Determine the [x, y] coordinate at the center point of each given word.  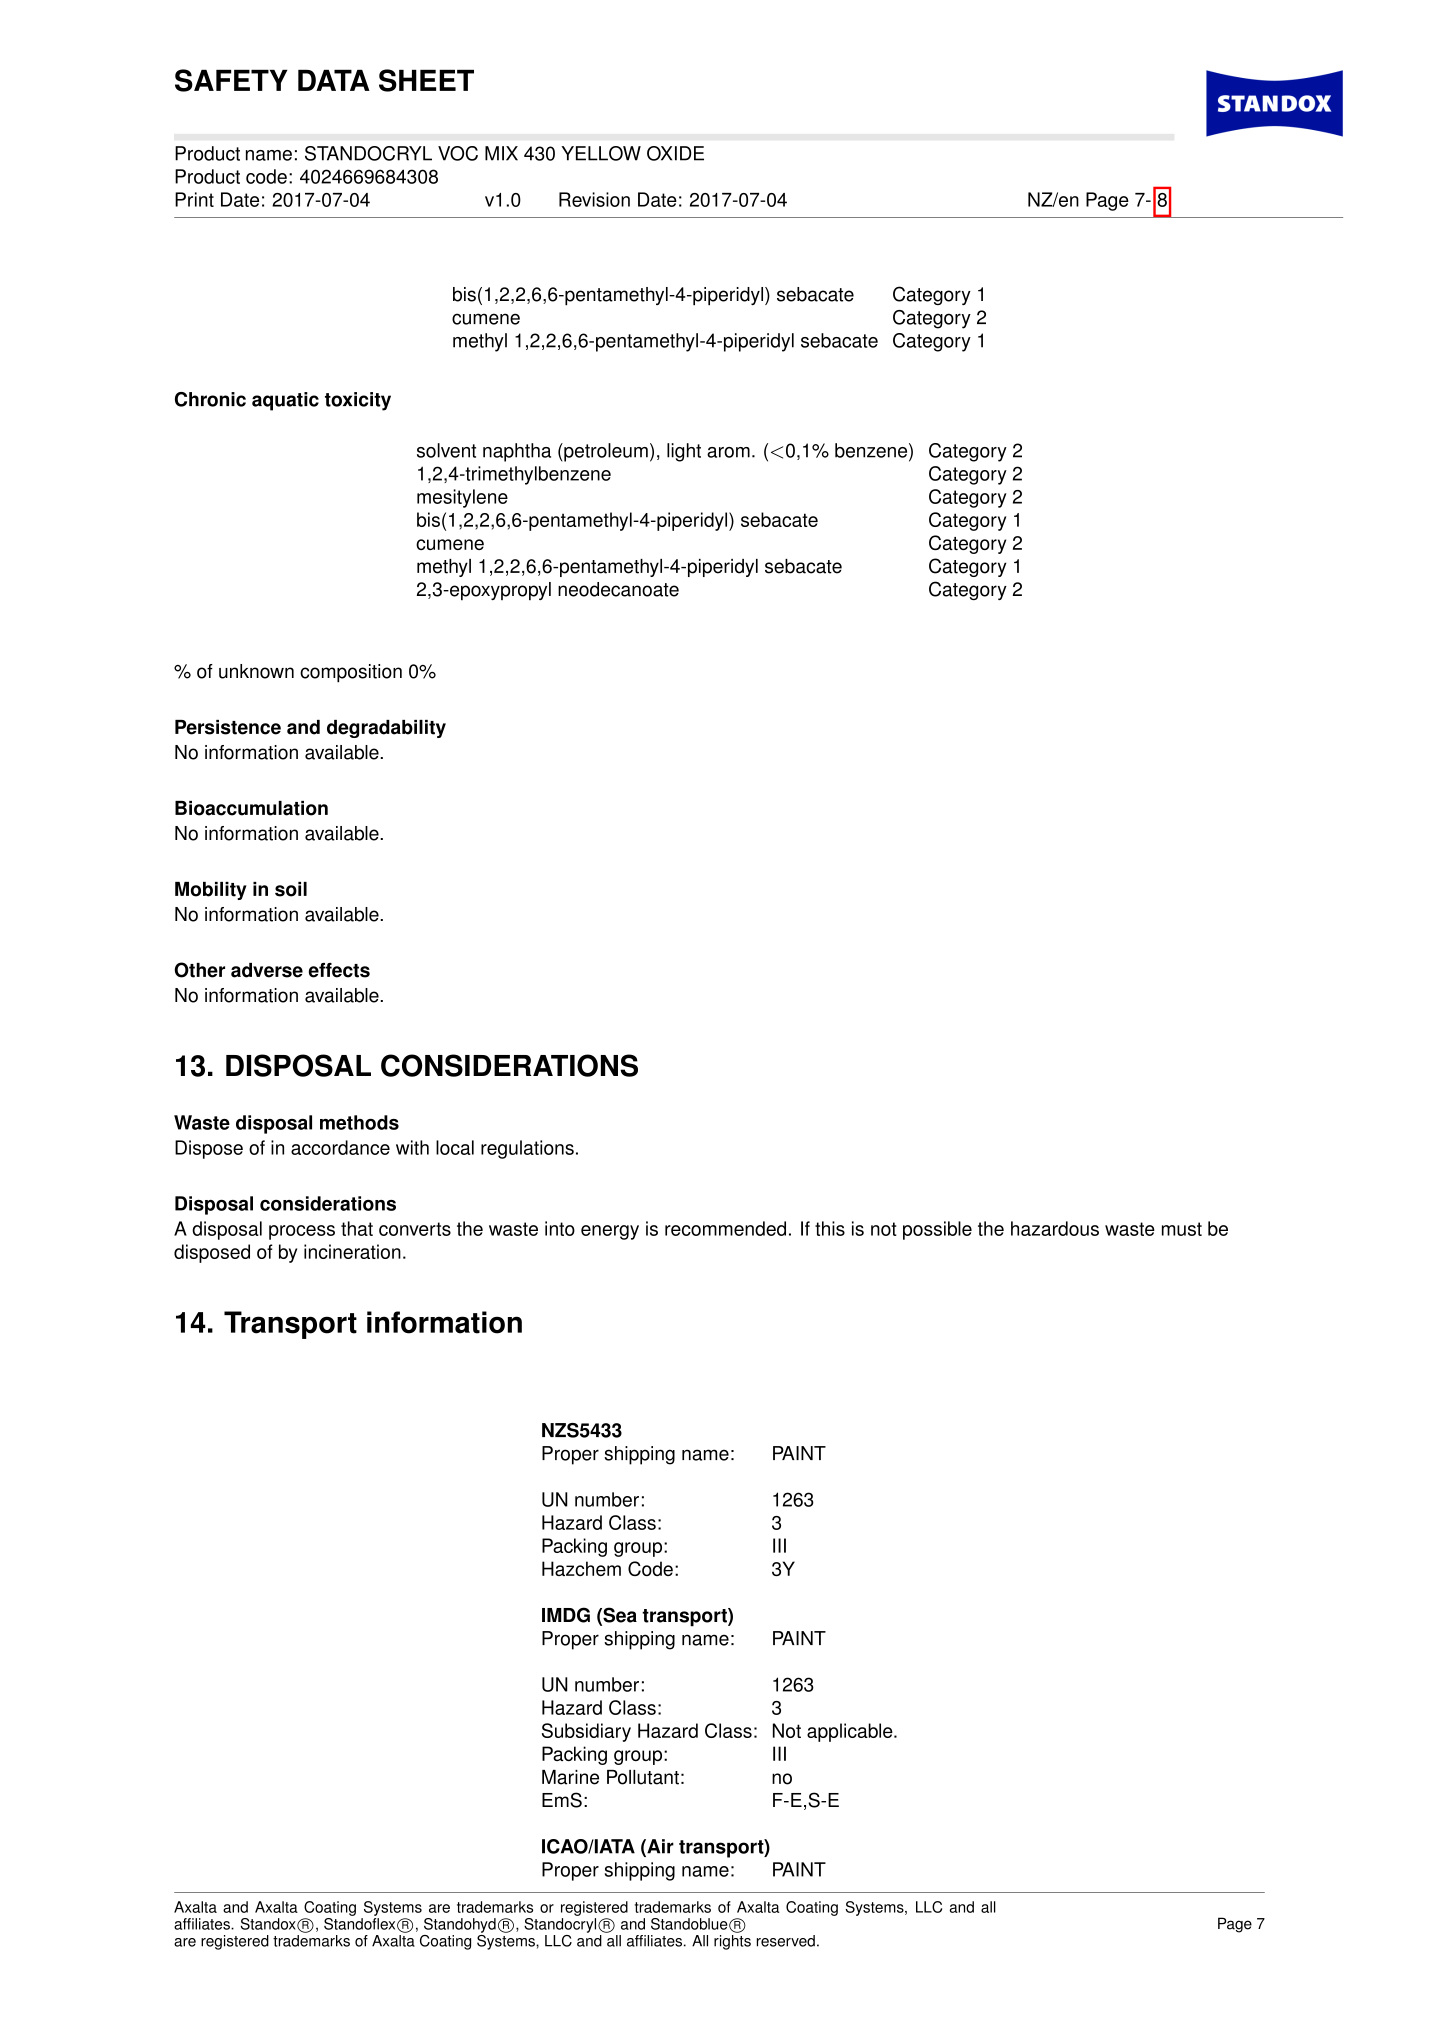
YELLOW [601, 153]
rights [732, 1942]
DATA [334, 80]
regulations [527, 1149]
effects [339, 970]
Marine [570, 1777]
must [1182, 1229]
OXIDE [675, 153]
